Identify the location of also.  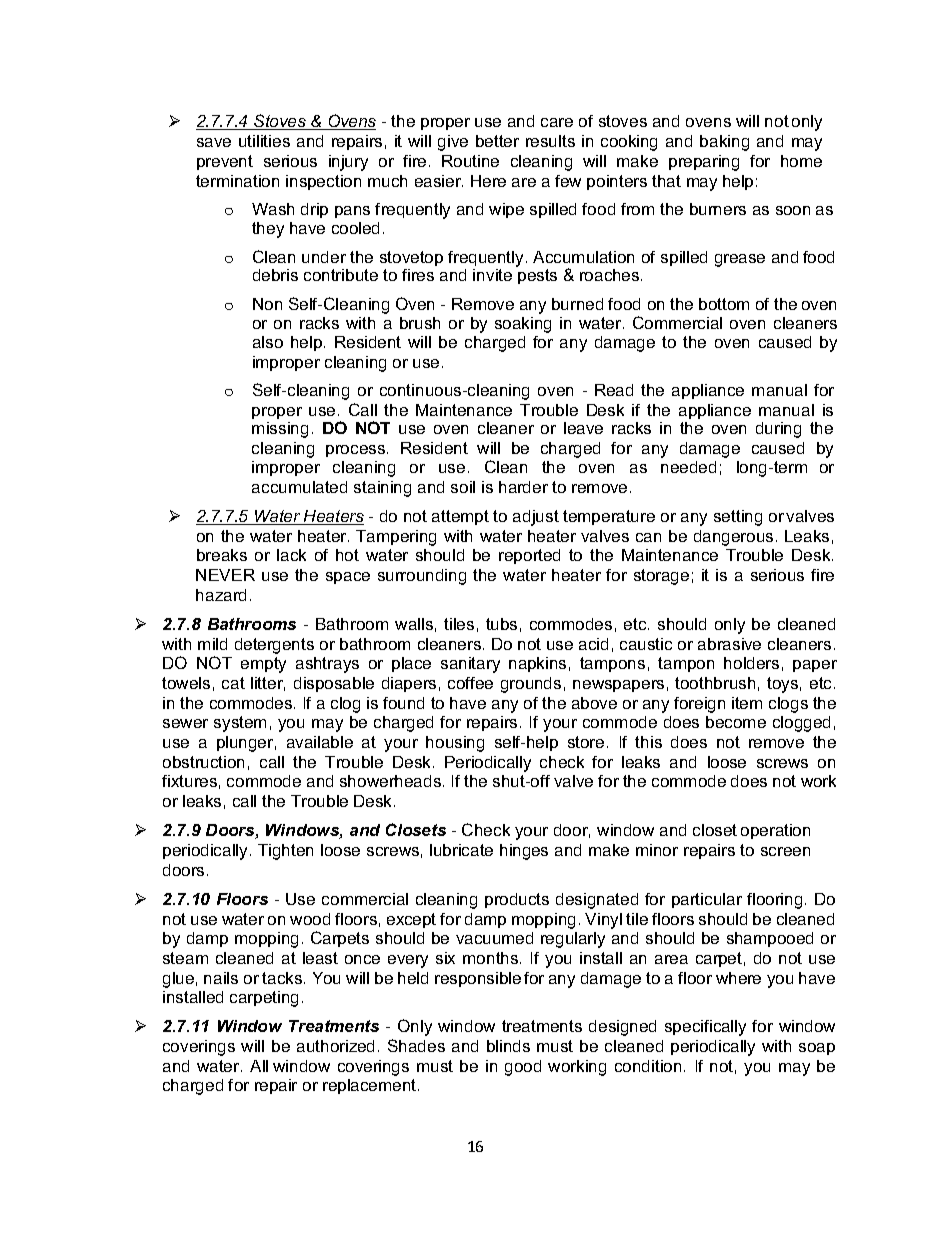
(268, 342).
